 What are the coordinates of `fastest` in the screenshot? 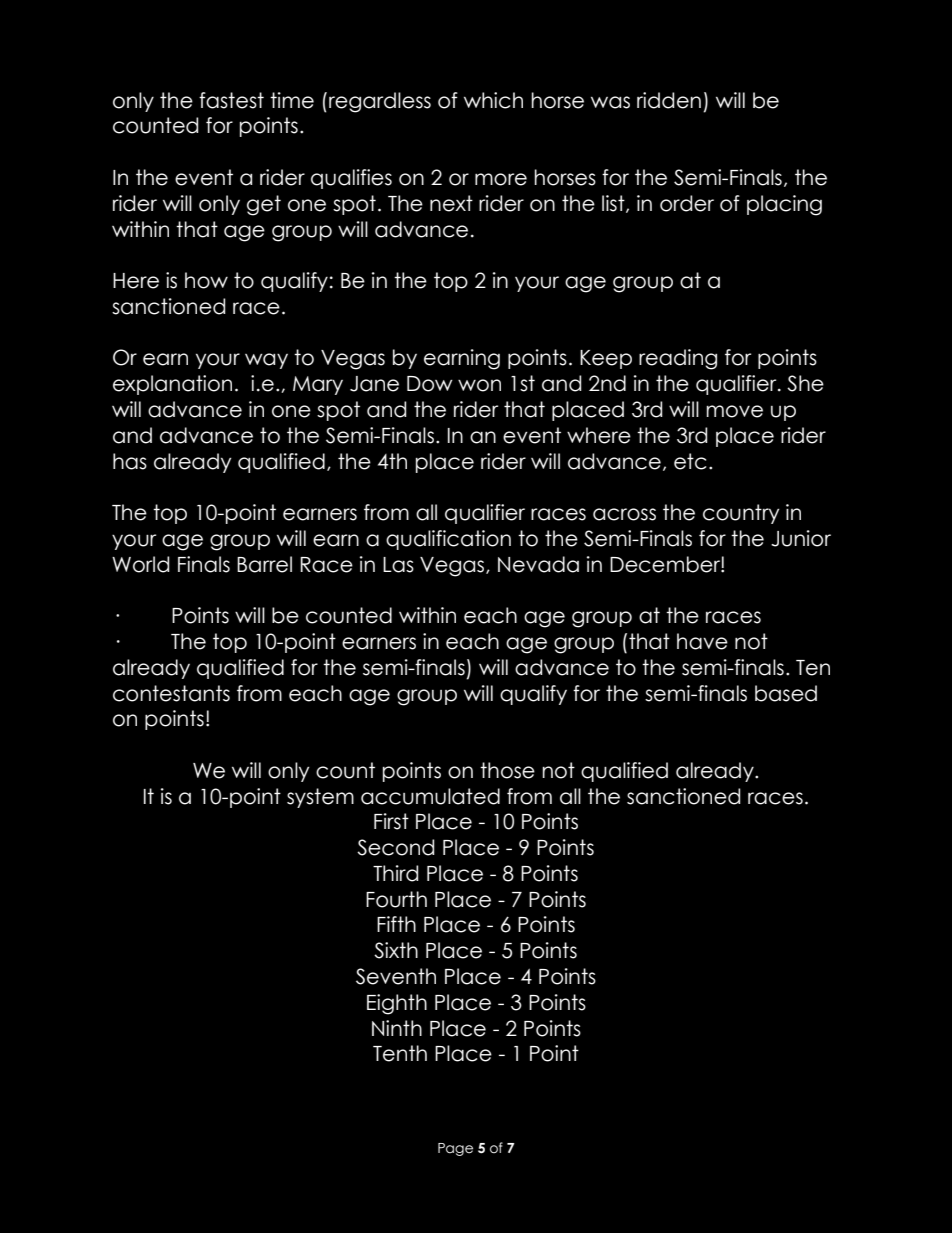 It's located at (231, 100).
